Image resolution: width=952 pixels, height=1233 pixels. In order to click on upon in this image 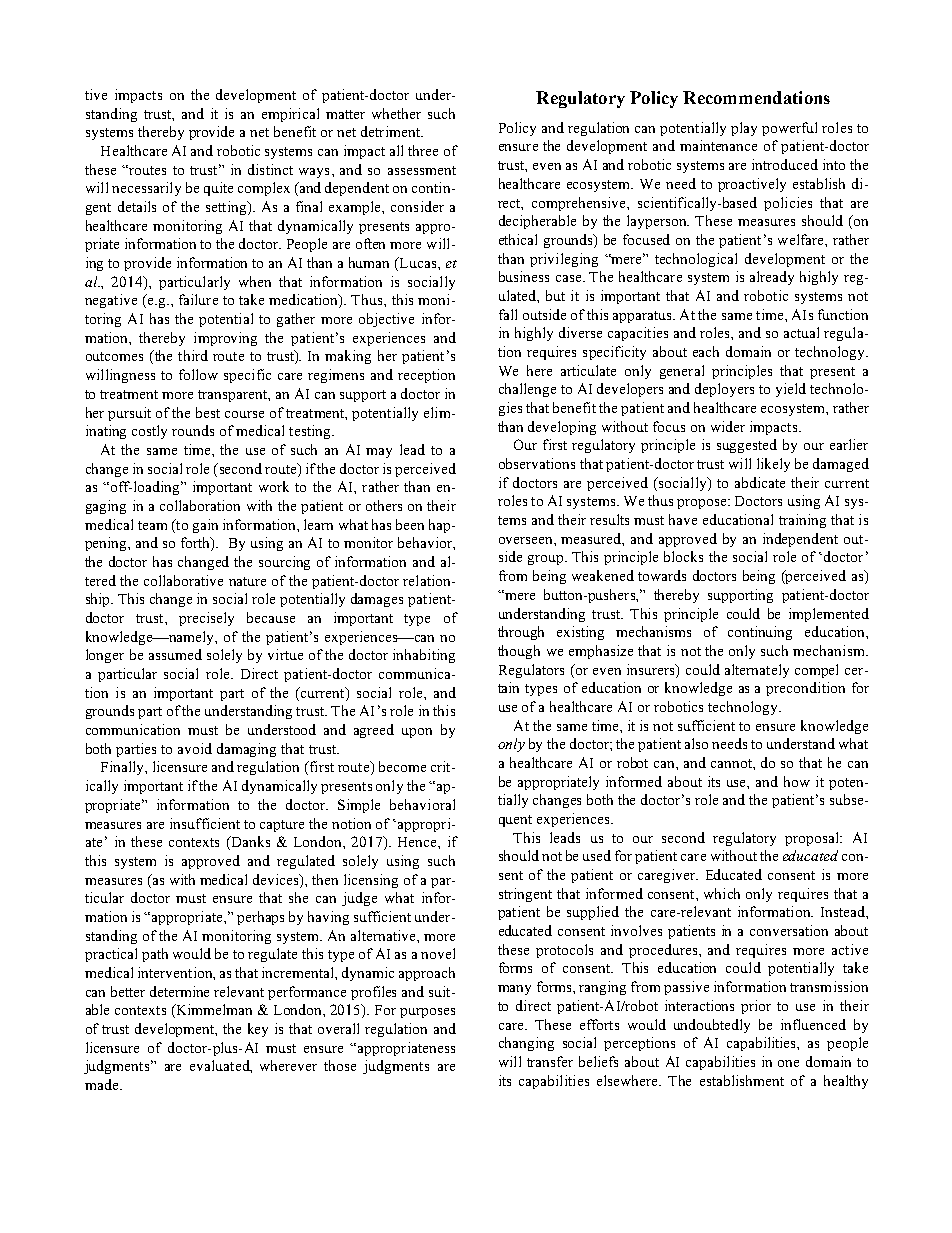, I will do `click(417, 733)`.
